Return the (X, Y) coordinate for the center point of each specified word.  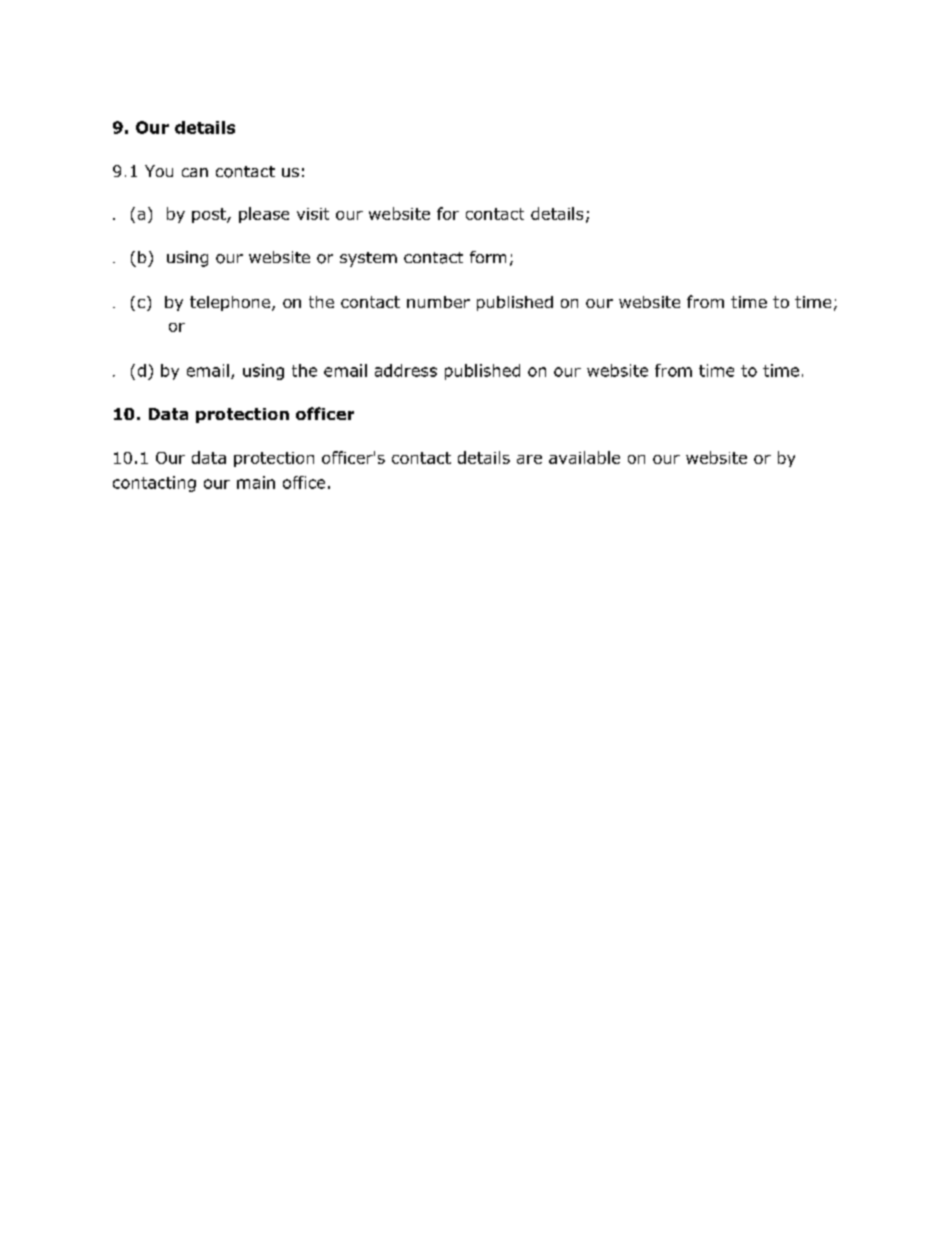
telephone (230, 303)
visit (313, 214)
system (368, 259)
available (584, 457)
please (264, 215)
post (210, 215)
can (195, 172)
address (406, 370)
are (529, 459)
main (256, 482)
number (438, 302)
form (488, 257)
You (159, 171)
